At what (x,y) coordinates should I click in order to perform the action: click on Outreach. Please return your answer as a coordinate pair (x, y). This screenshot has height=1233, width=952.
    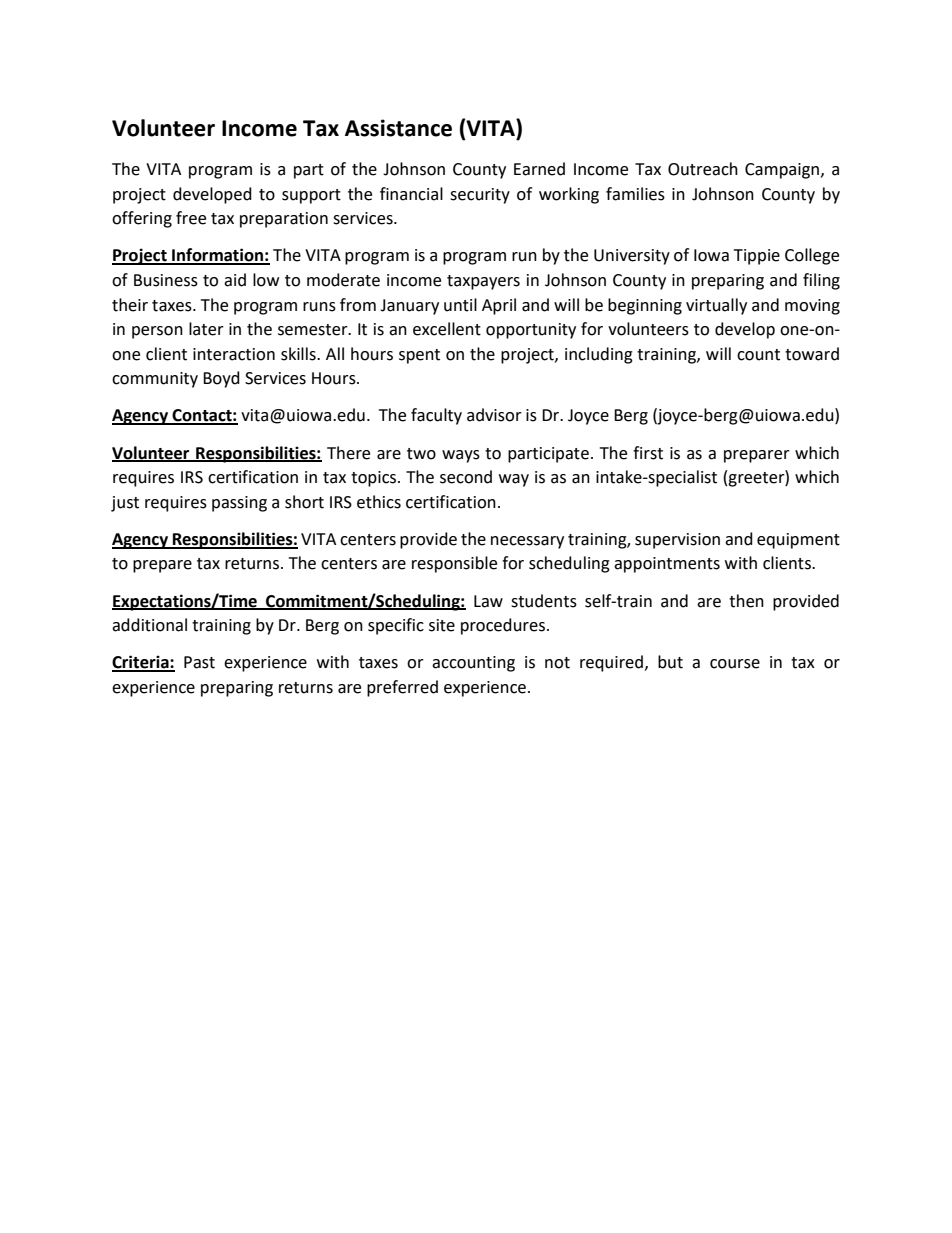
    Looking at the image, I should click on (703, 169).
